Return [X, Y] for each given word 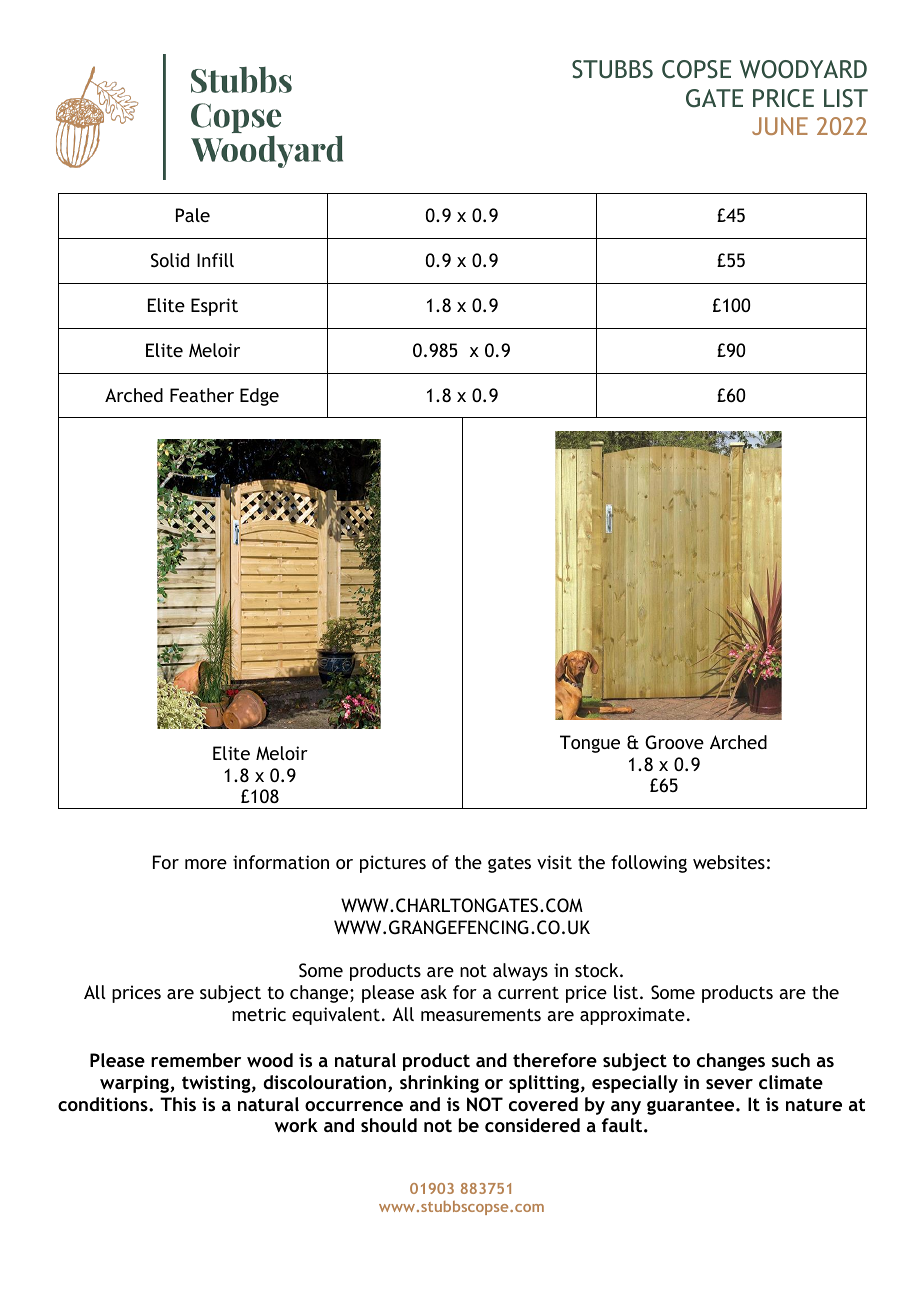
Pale [193, 215]
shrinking [439, 1084]
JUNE [780, 126]
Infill [215, 260]
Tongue [590, 744]
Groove [674, 742]
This [178, 1104]
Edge [259, 397]
